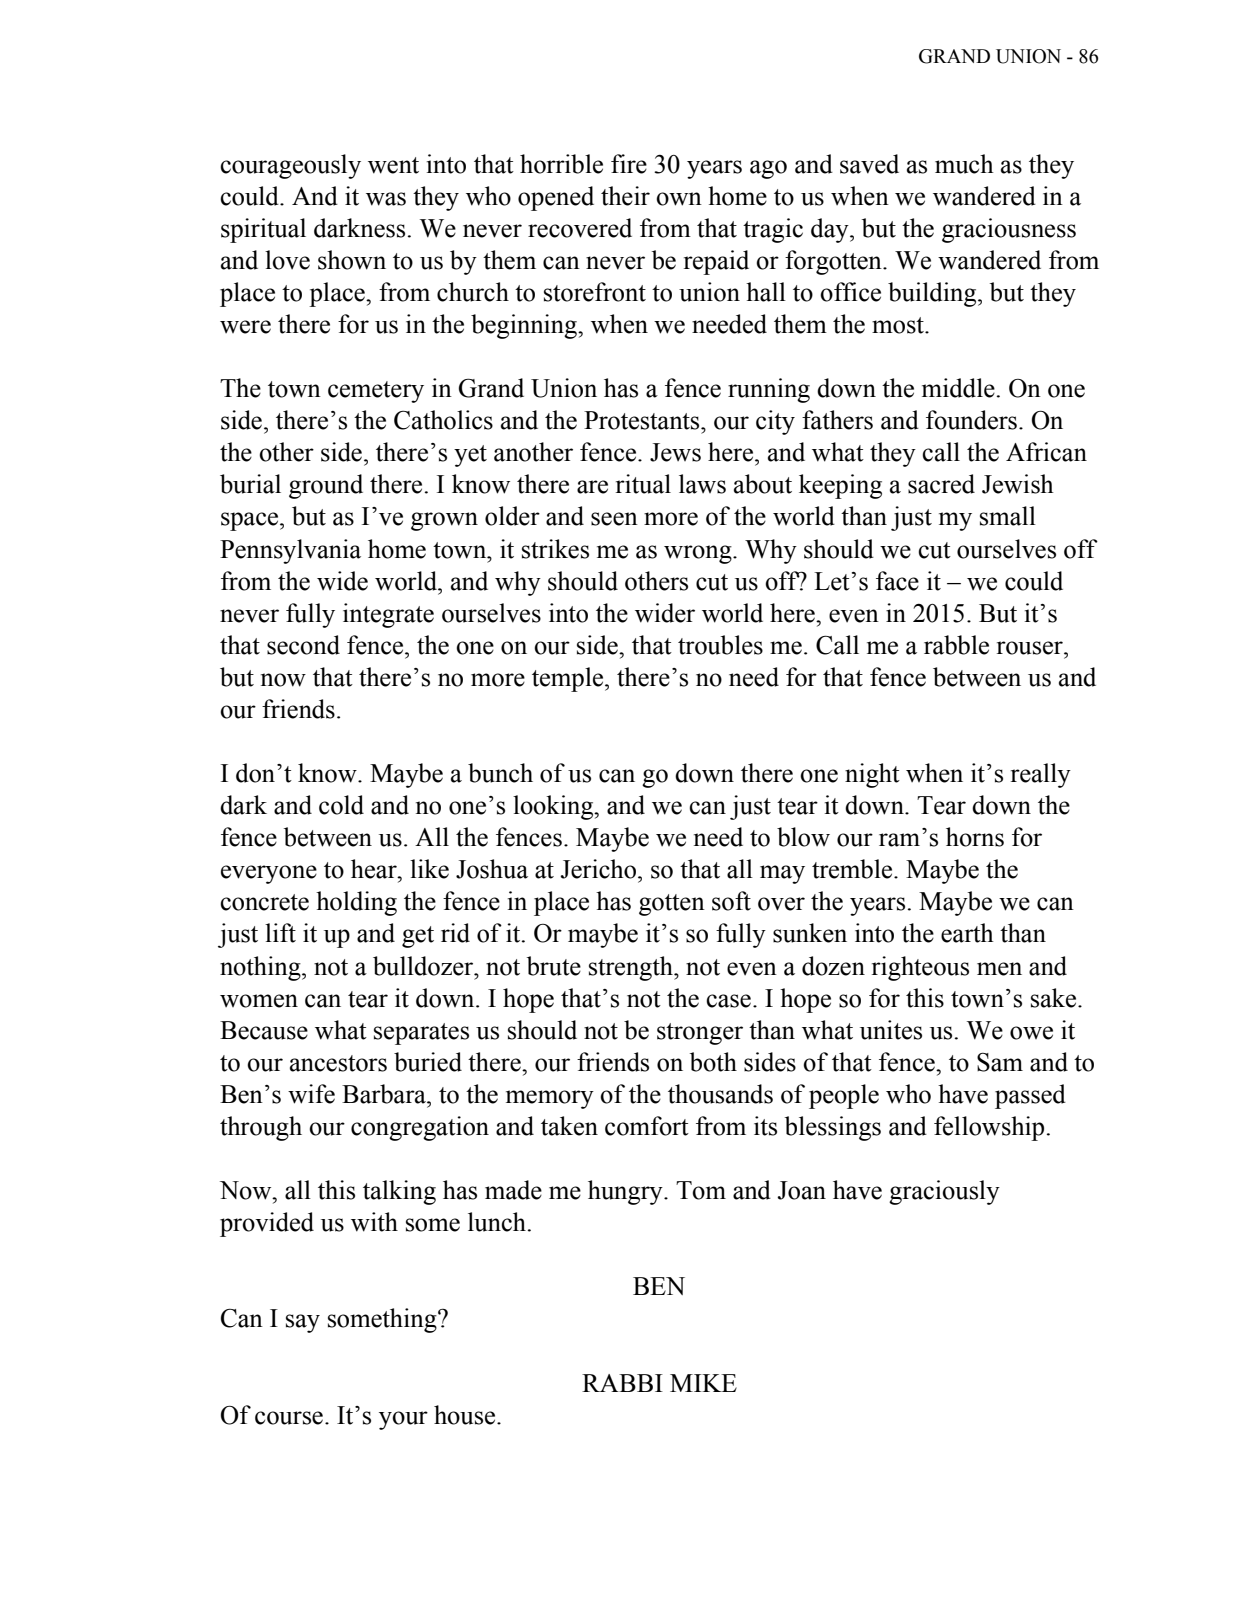  Describe the element at coordinates (386, 199) in the screenshot. I see `was` at that location.
